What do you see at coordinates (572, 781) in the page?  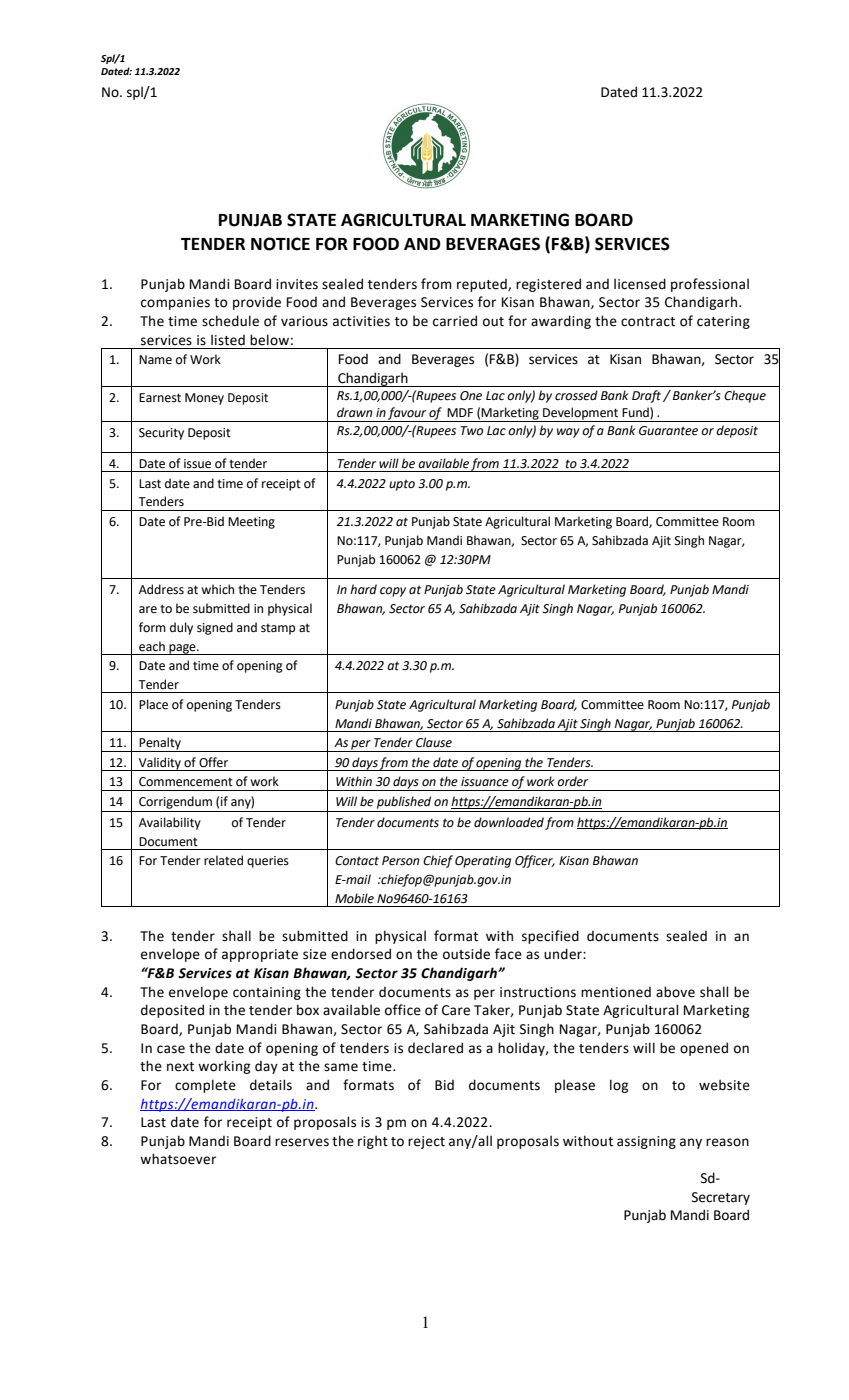 I see `order` at bounding box center [572, 781].
